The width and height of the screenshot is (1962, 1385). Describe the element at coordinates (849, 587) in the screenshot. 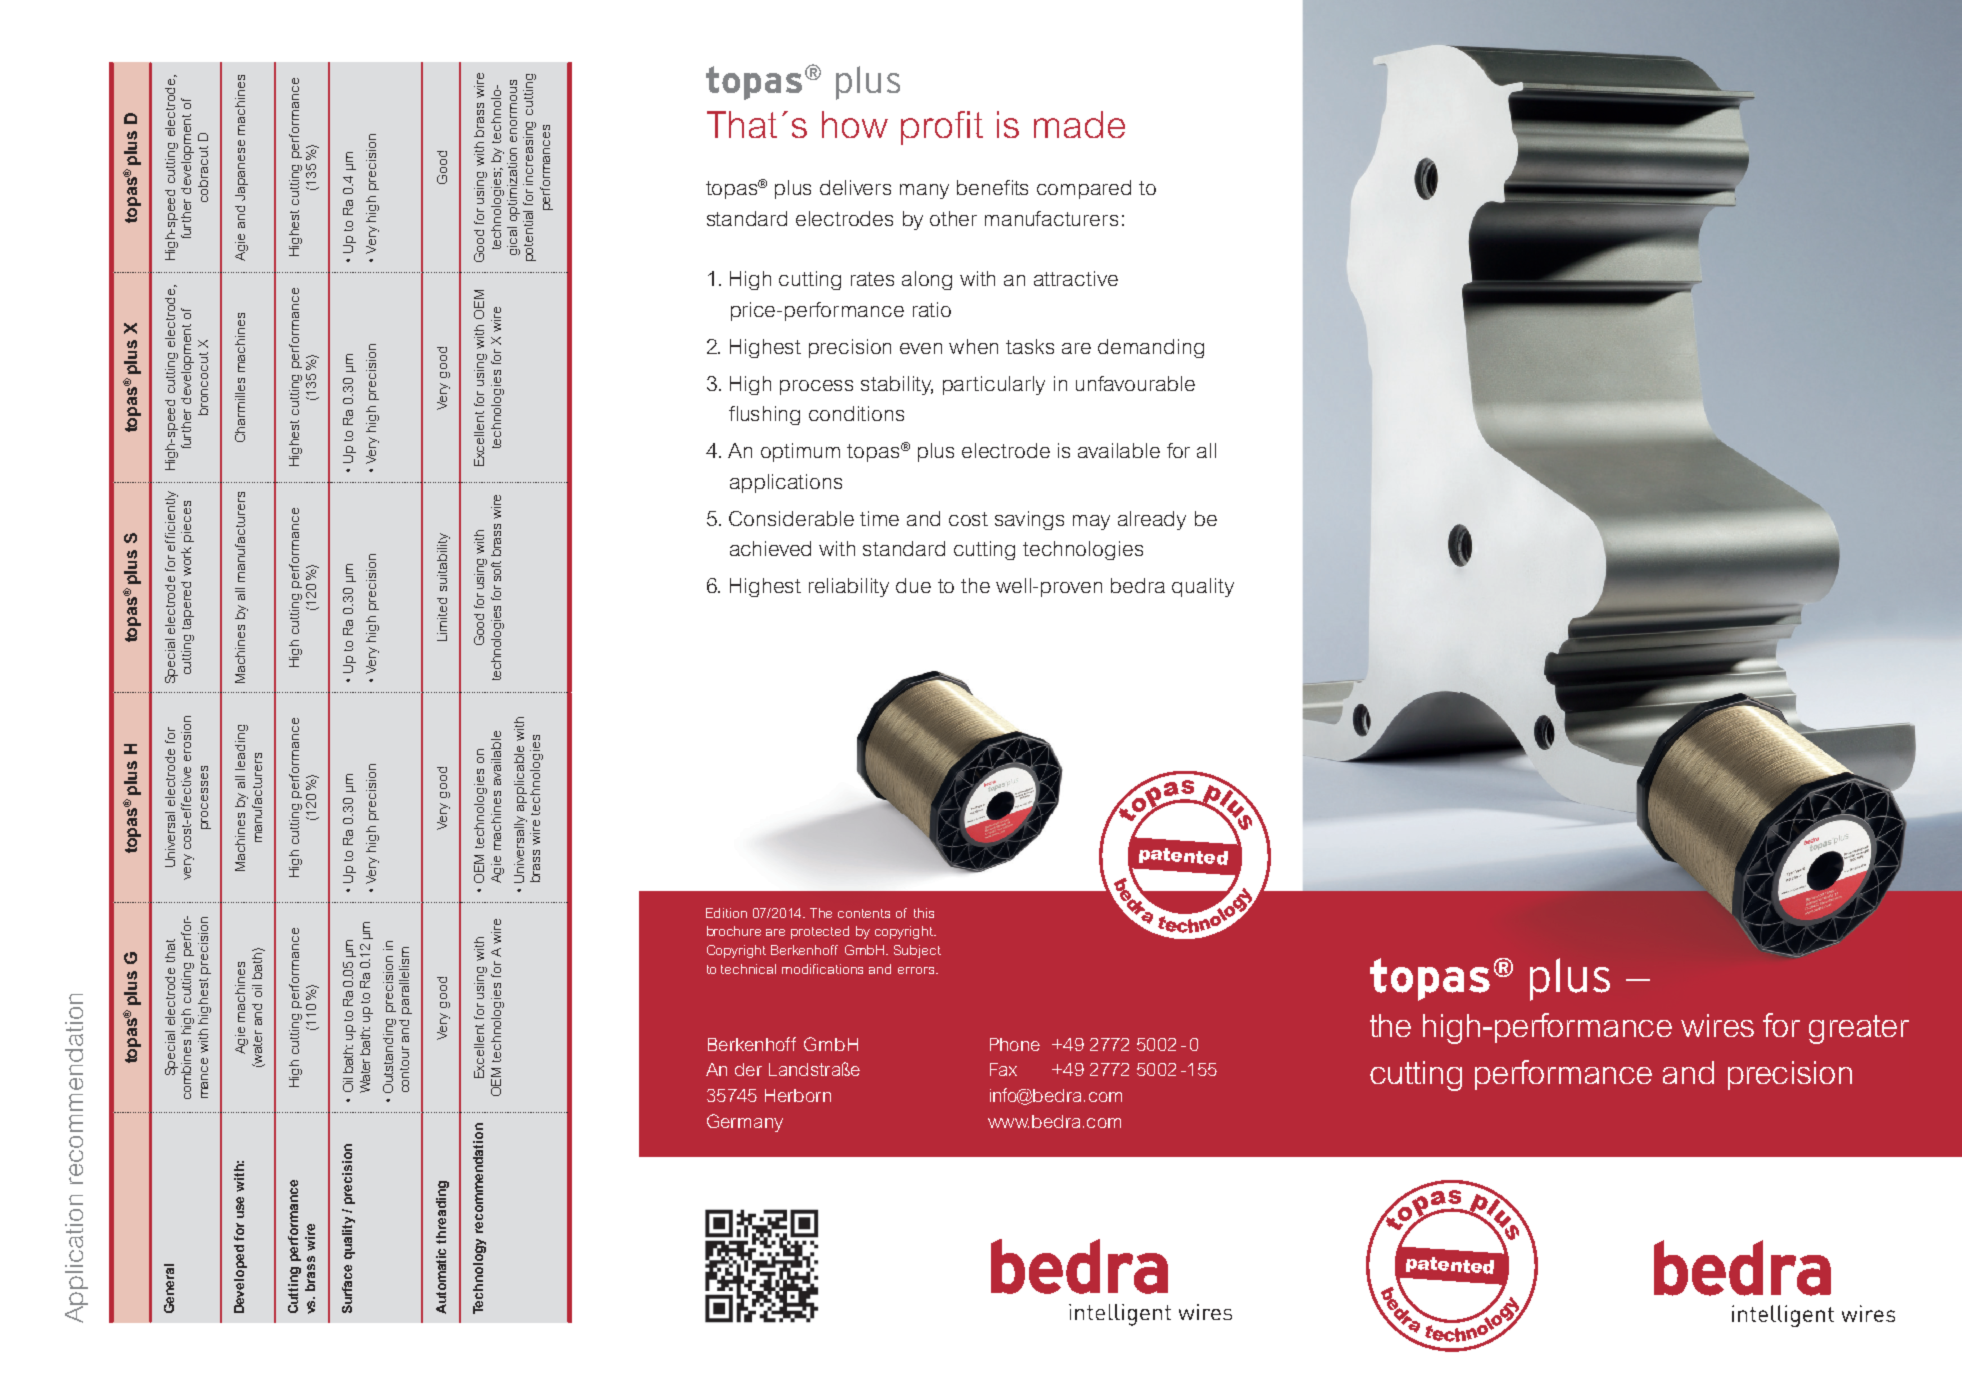

I see `reliability` at that location.
